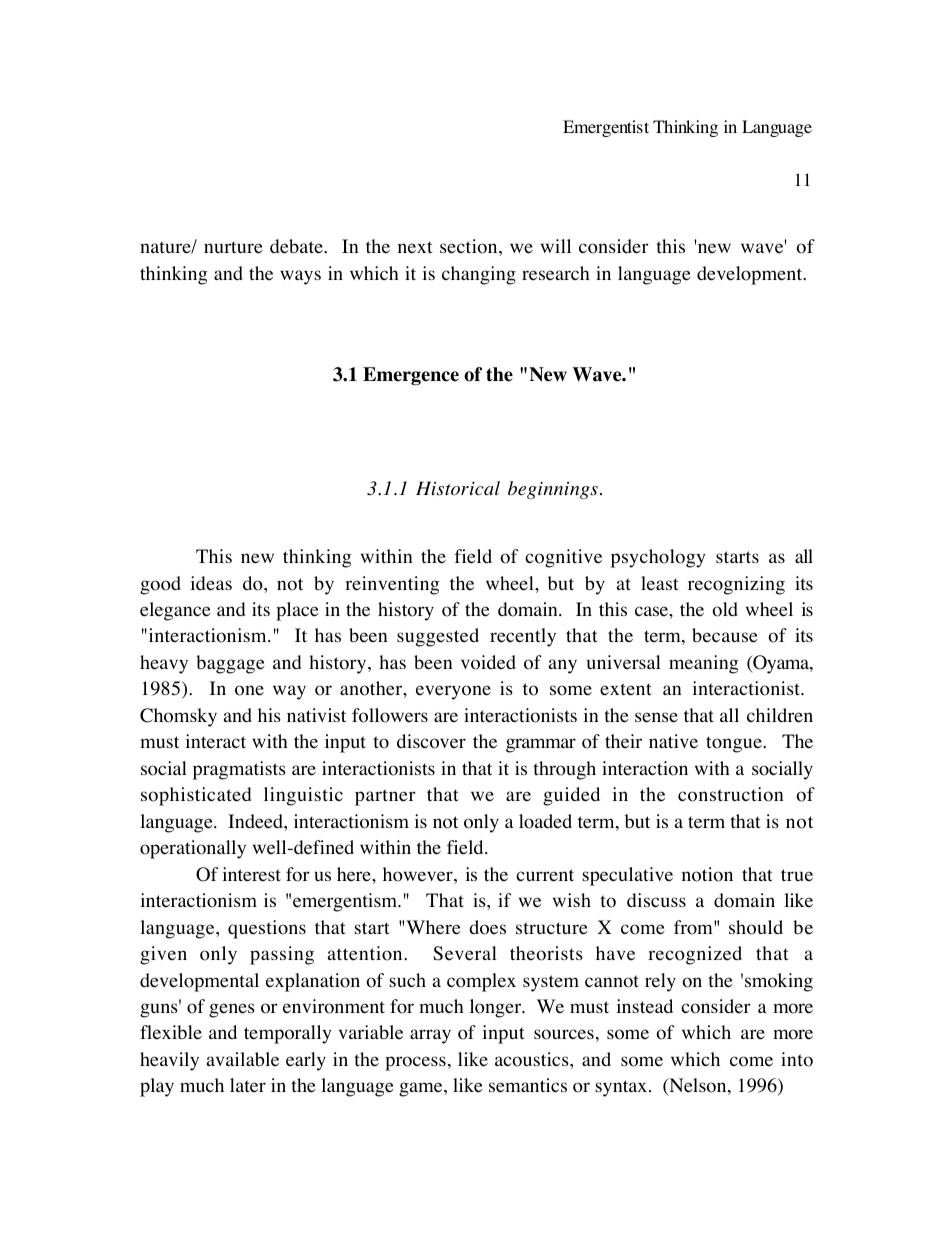  I want to click on nurture, so click(233, 247).
